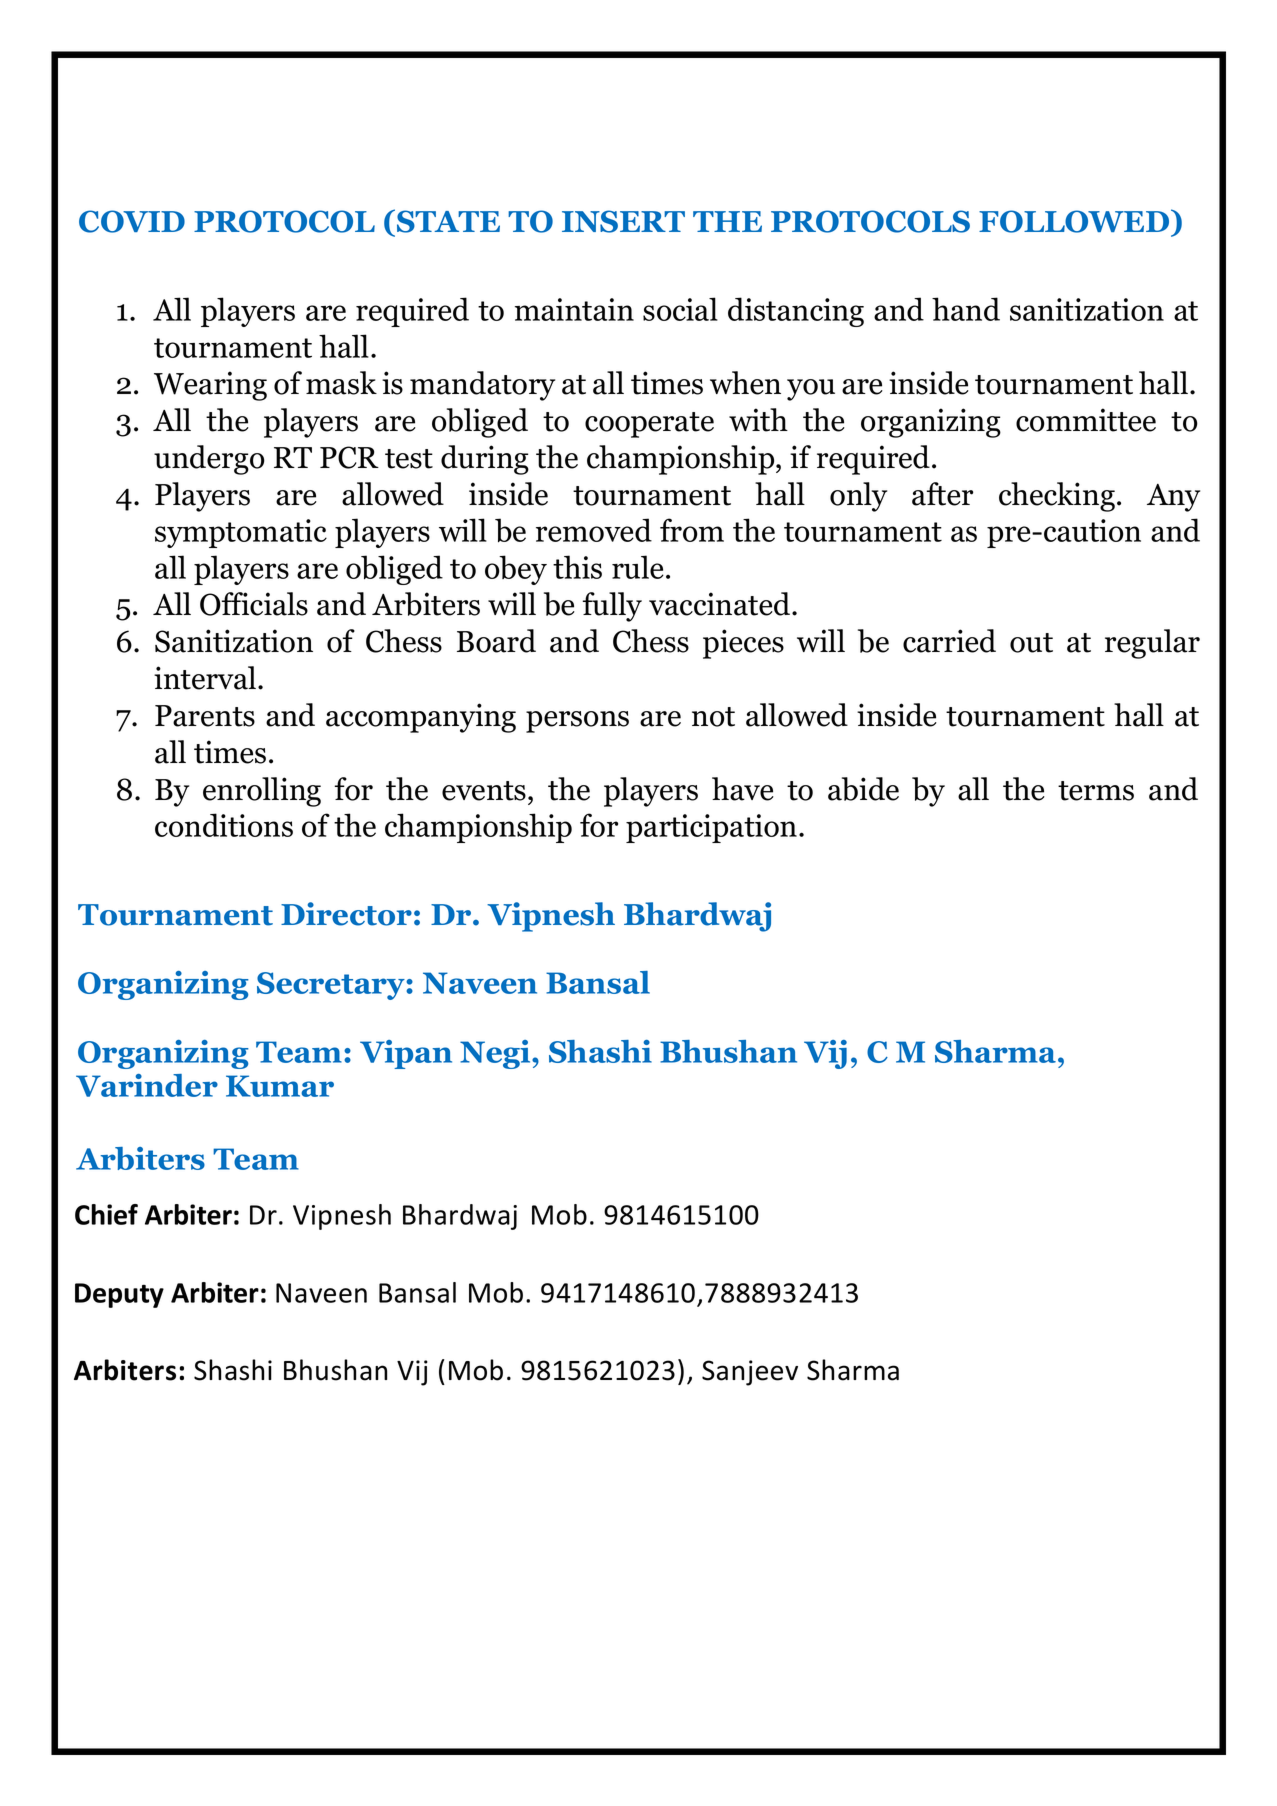 The width and height of the image is (1277, 1806). Describe the element at coordinates (119, 1295) in the image. I see `Deputy` at that location.
